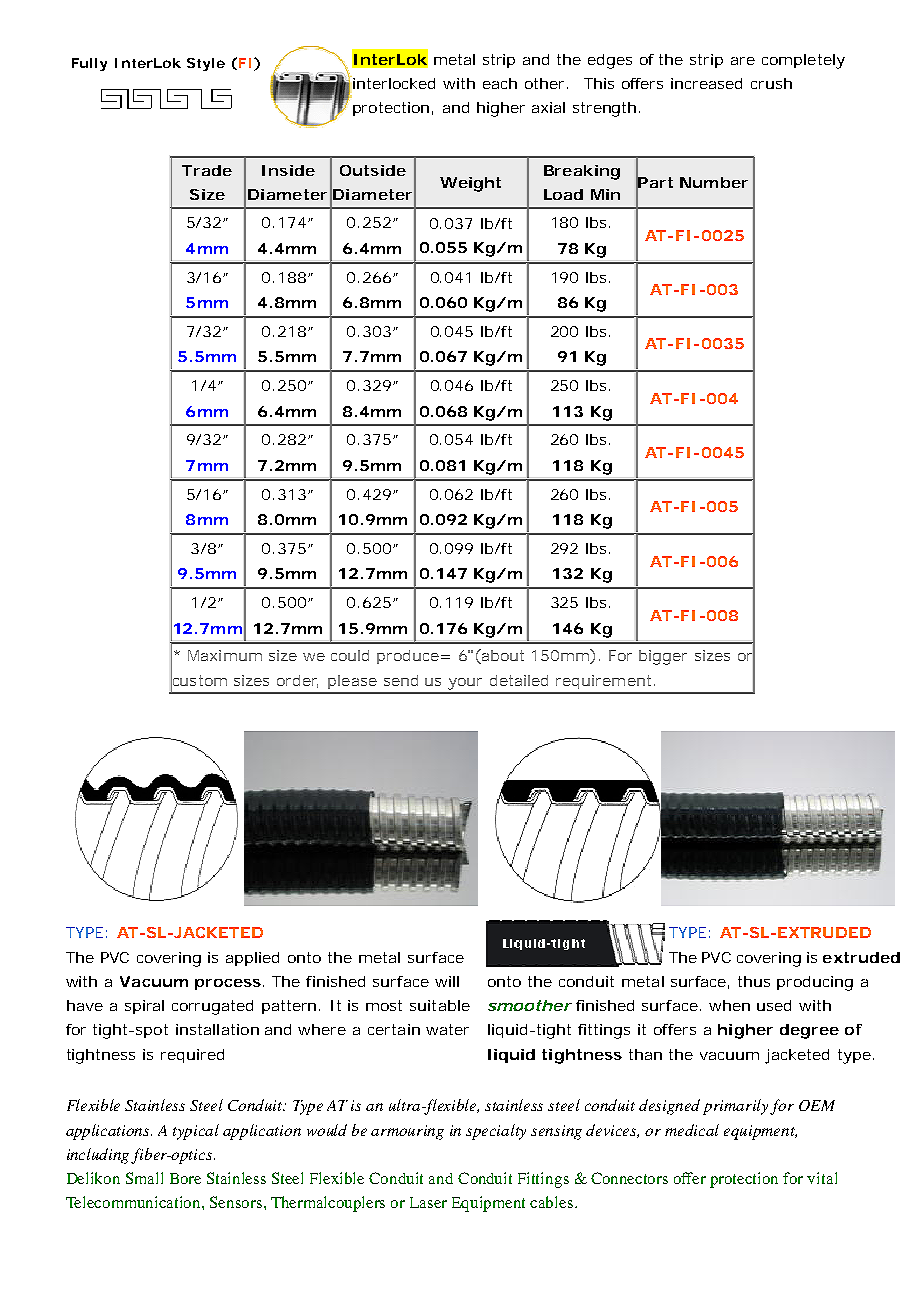 The height and width of the document is (1308, 924). What do you see at coordinates (754, 981) in the document?
I see `thus` at bounding box center [754, 981].
